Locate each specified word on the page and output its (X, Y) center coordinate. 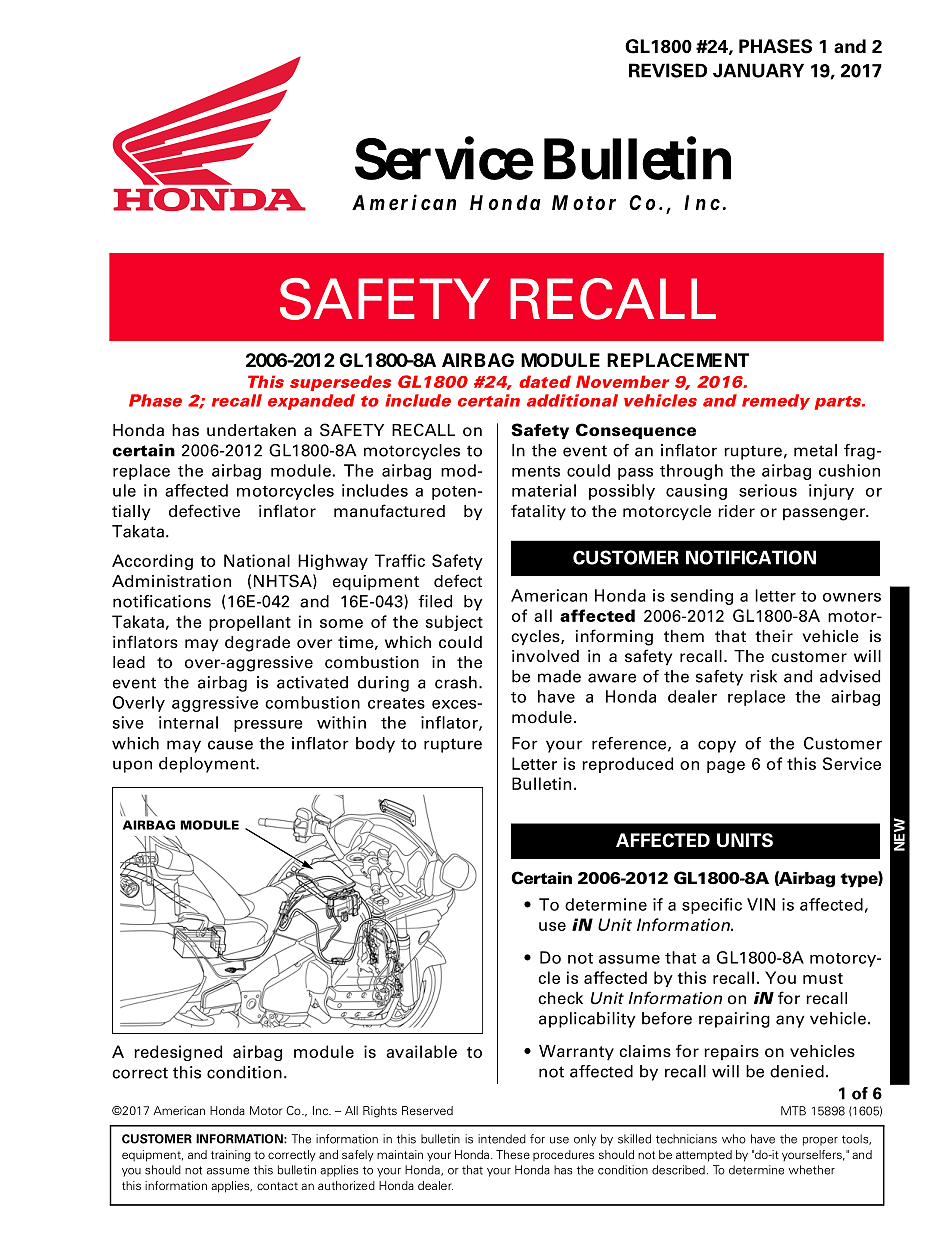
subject (454, 623)
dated (545, 381)
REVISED (668, 70)
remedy (776, 402)
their (774, 636)
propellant (250, 623)
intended (502, 1139)
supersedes (340, 383)
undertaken (251, 430)
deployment (208, 765)
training (231, 1156)
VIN (761, 904)
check (560, 998)
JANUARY (758, 70)
